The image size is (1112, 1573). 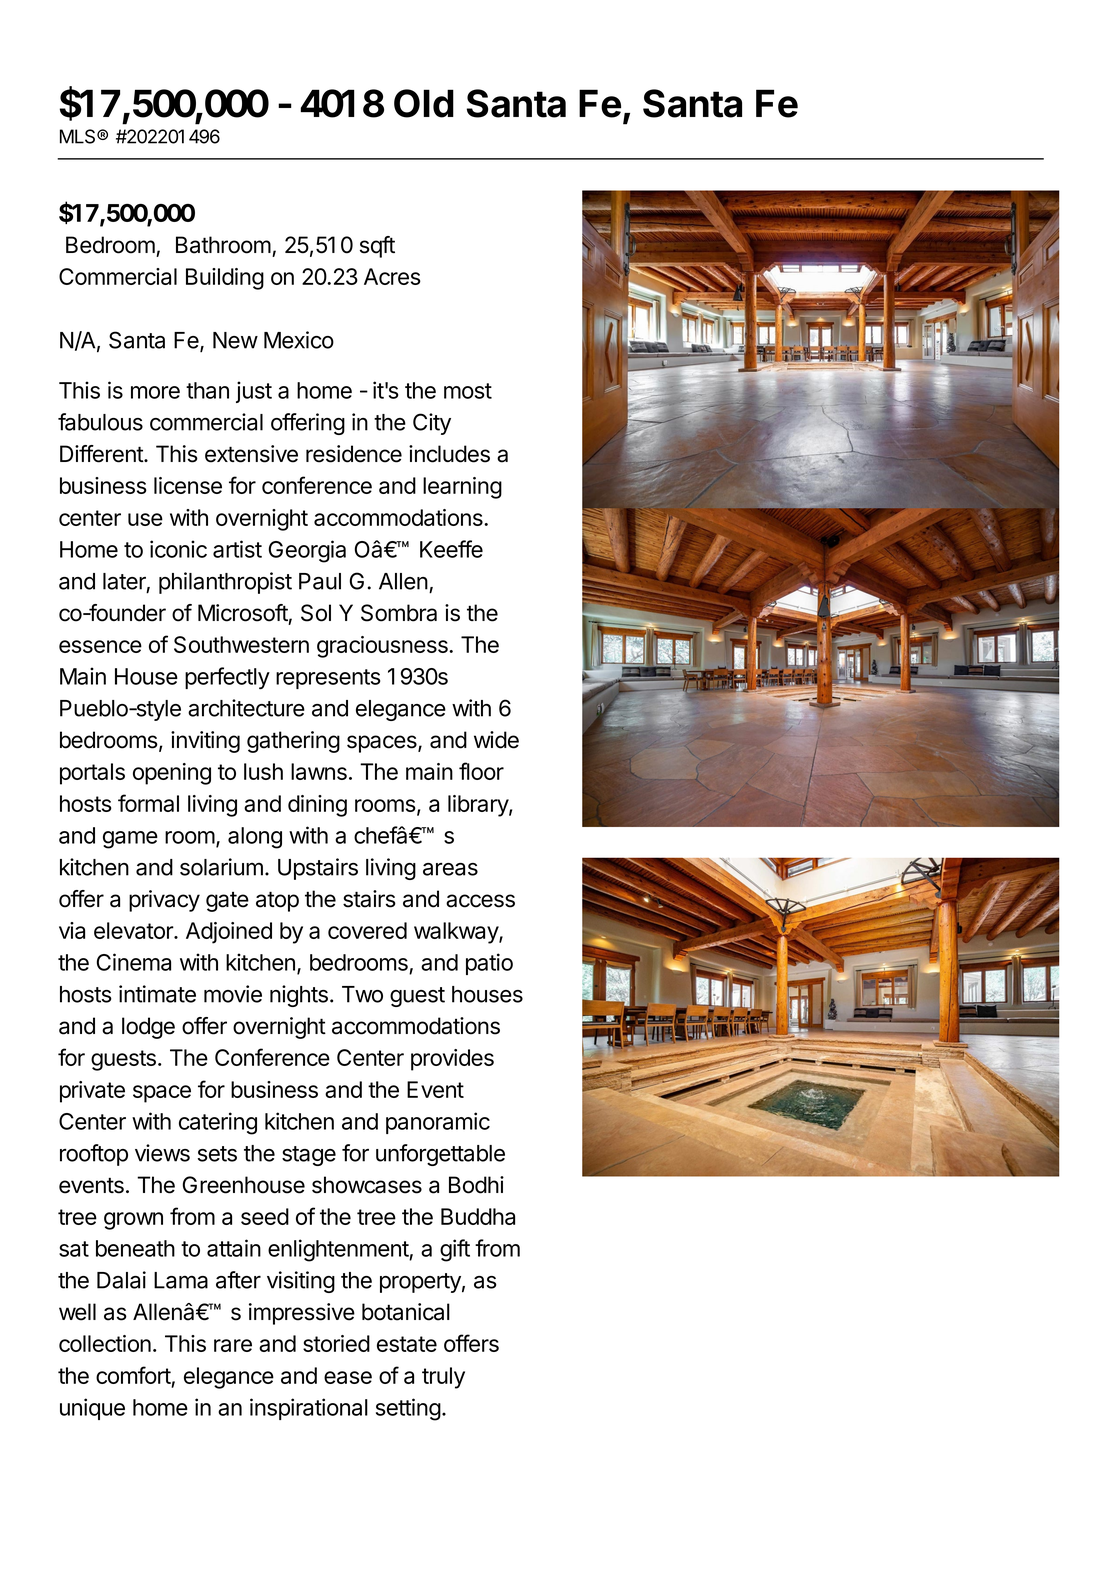 What do you see at coordinates (134, 1376) in the page?
I see `comfort` at bounding box center [134, 1376].
